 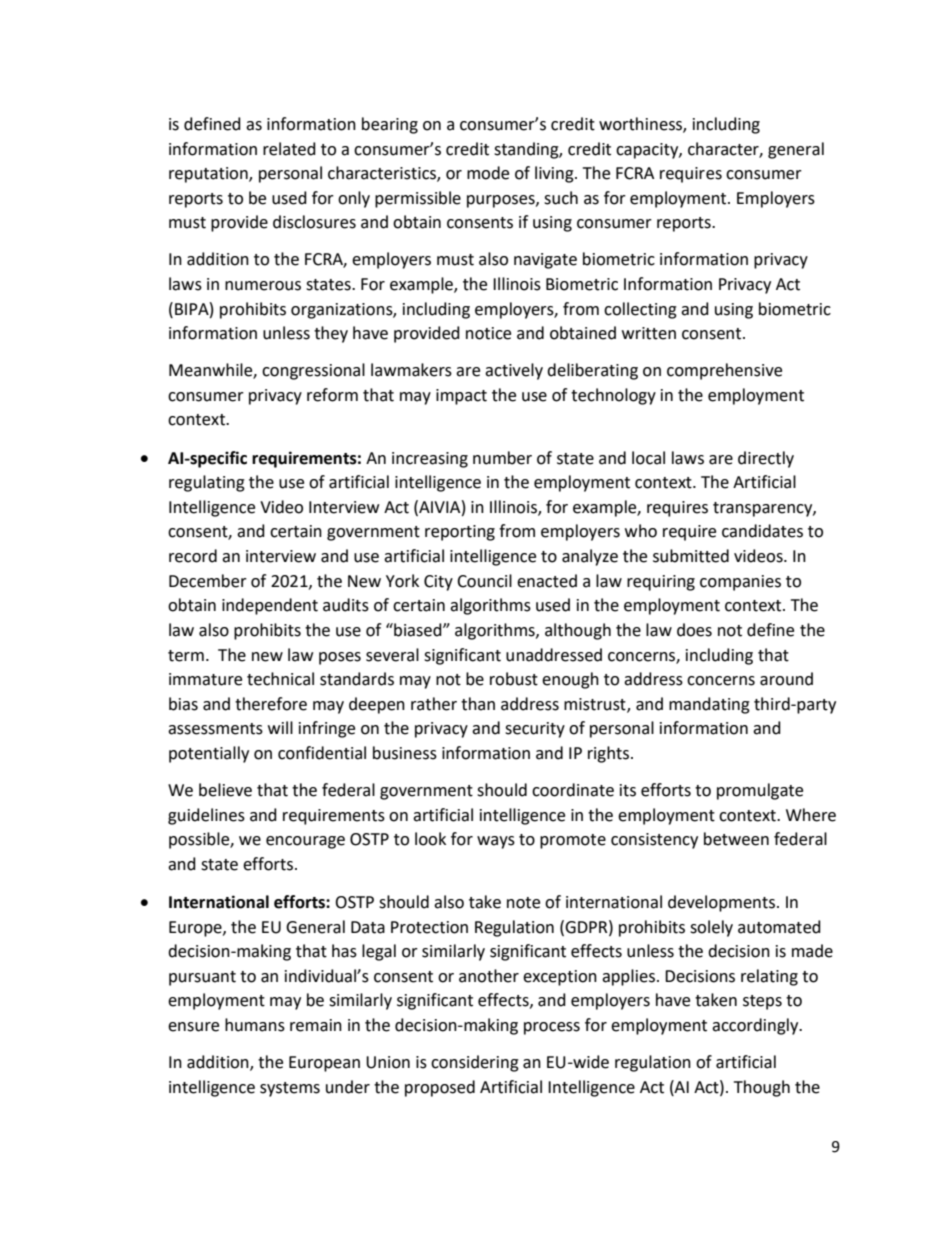 I want to click on promulgate, so click(x=760, y=791).
